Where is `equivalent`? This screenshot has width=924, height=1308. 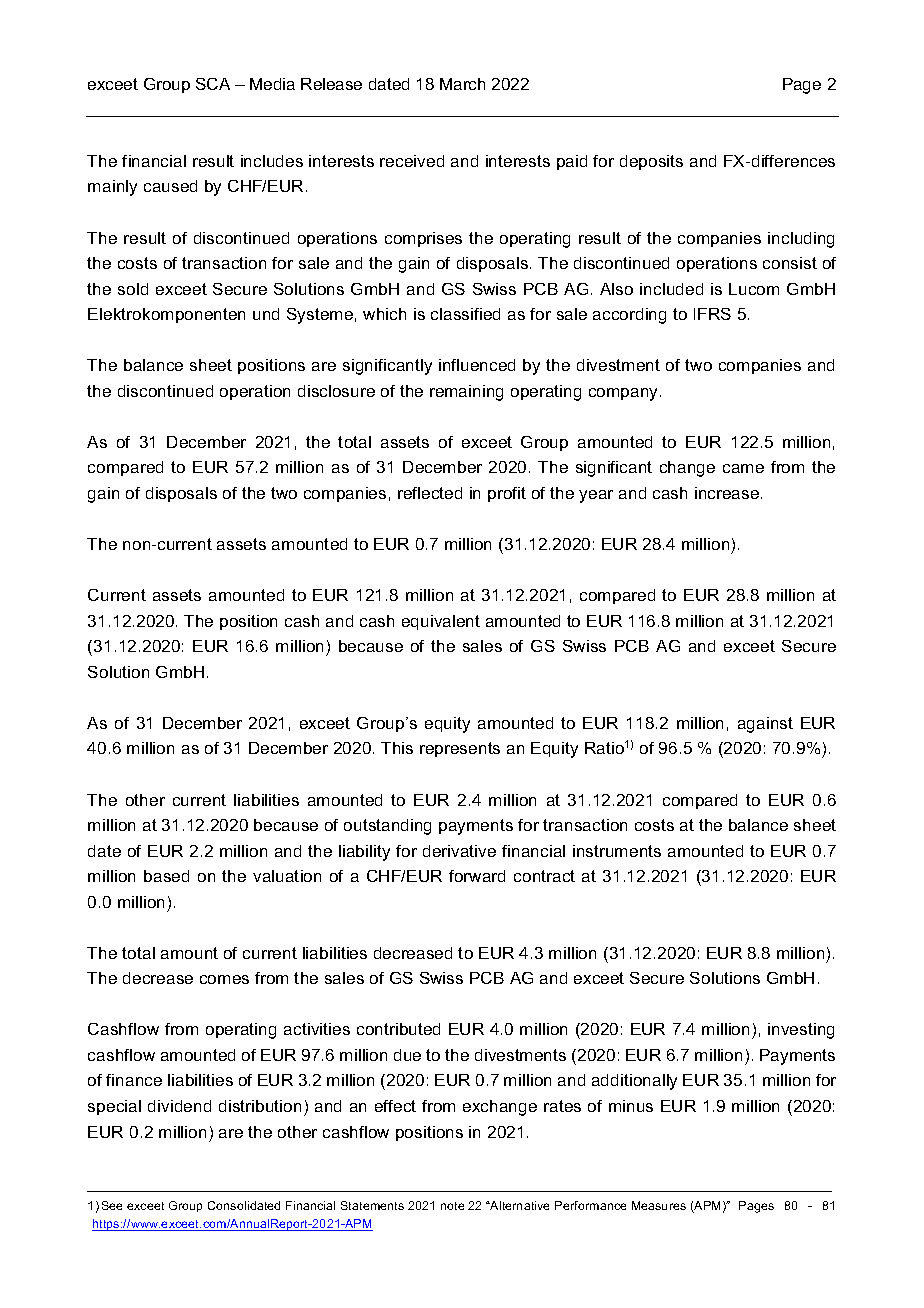 equivalent is located at coordinates (441, 622).
